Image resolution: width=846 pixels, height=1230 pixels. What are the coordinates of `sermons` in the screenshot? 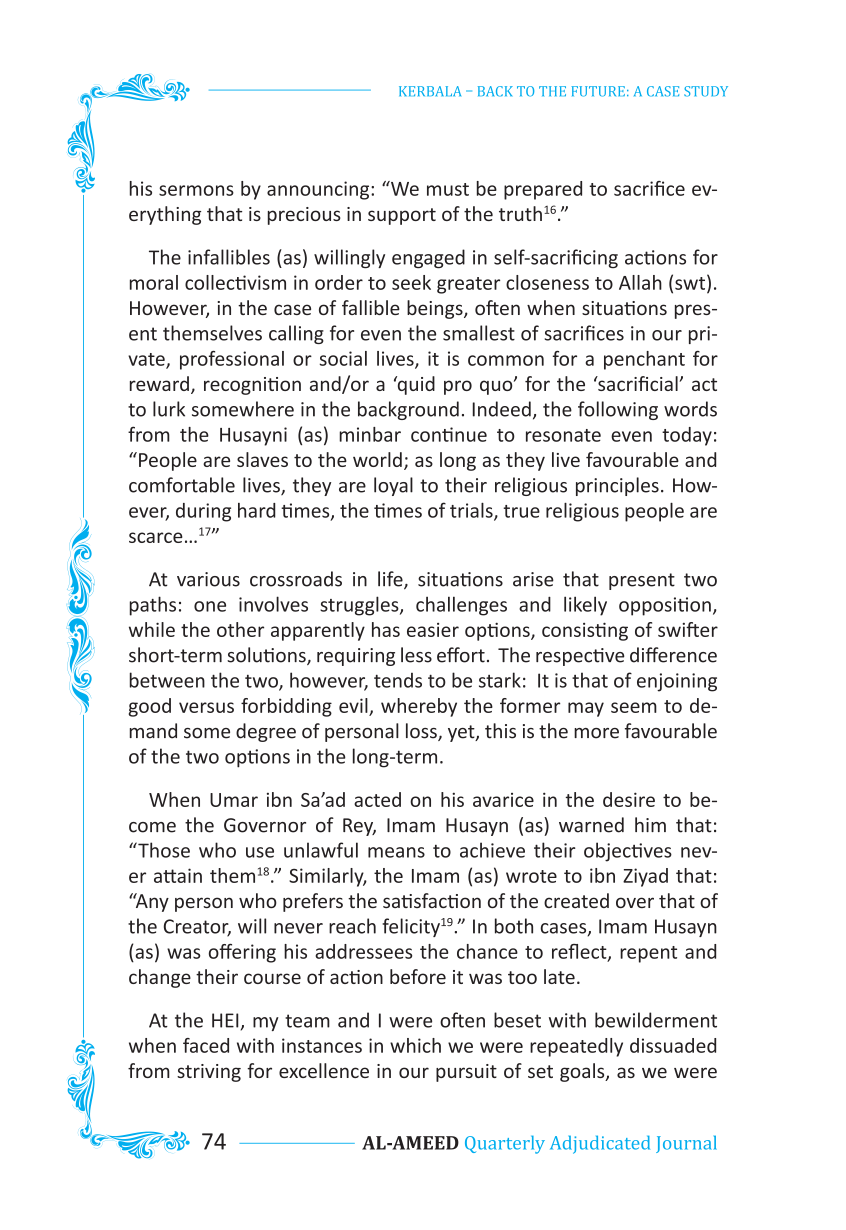 It's located at (196, 190).
